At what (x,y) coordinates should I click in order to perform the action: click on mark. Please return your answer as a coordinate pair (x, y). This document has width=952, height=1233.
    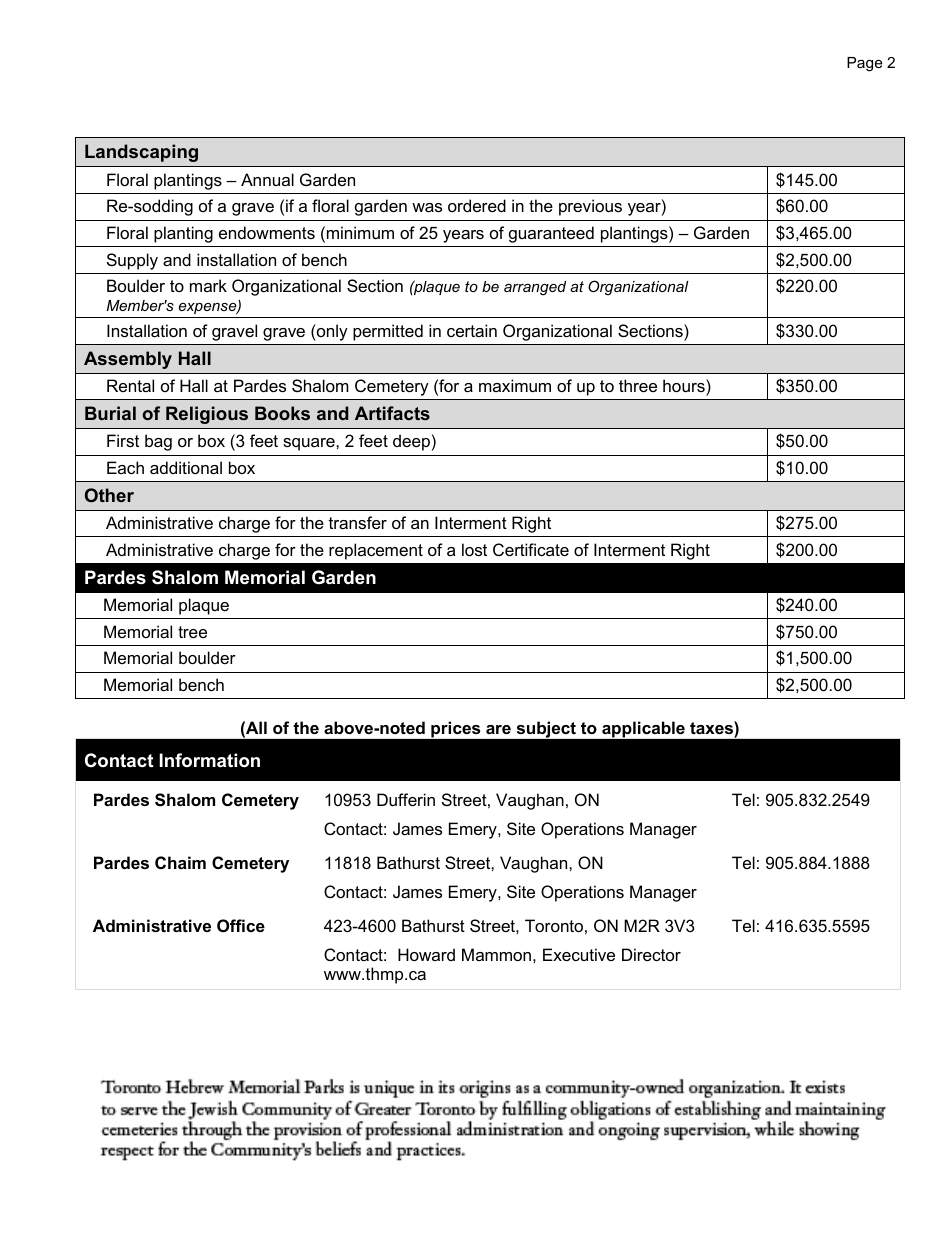
    Looking at the image, I should click on (208, 285).
